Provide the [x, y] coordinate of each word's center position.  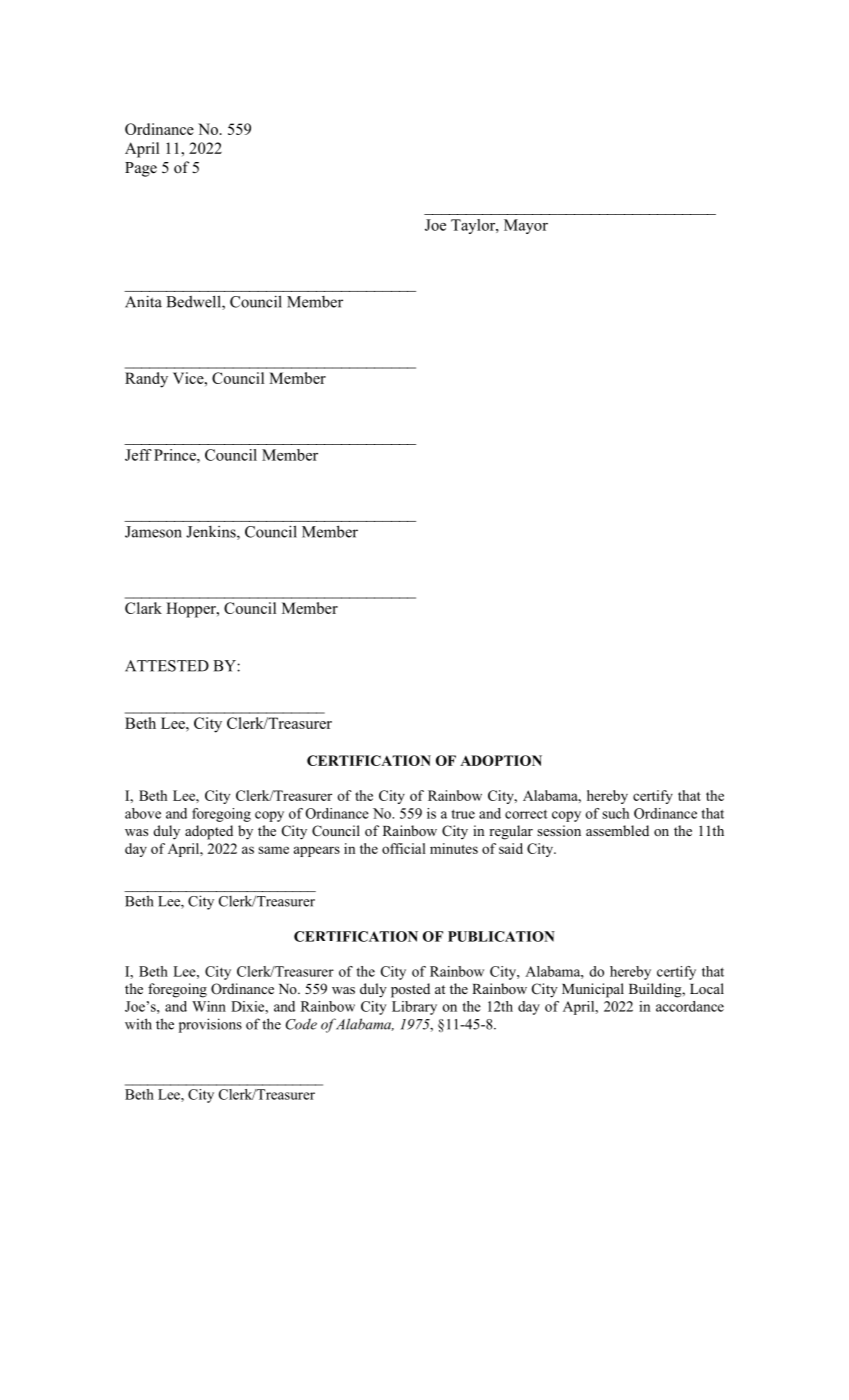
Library [414, 1008]
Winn [209, 1006]
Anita [143, 301]
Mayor [526, 226]
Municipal [593, 990]
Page [141, 169]
